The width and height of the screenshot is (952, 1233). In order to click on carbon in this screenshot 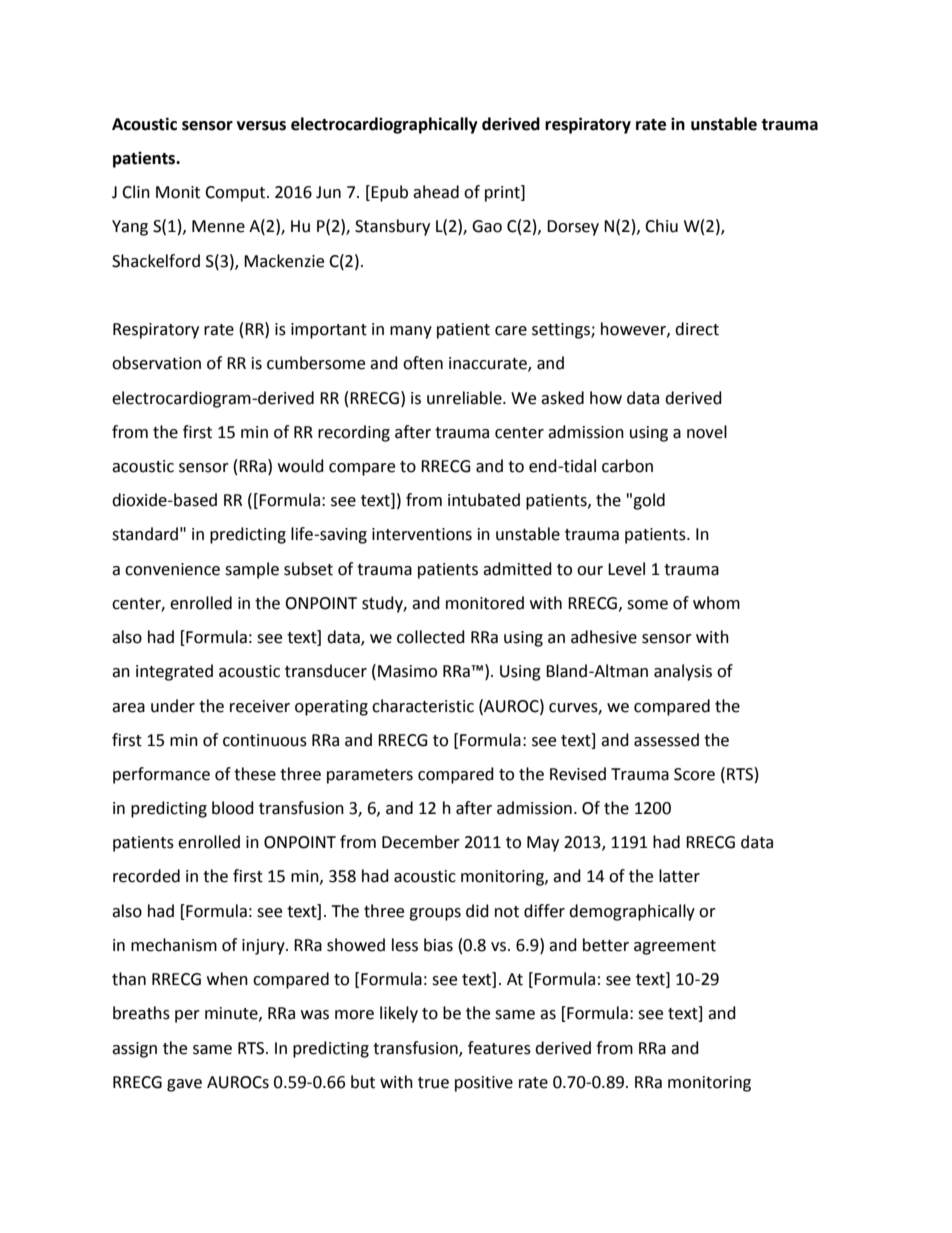, I will do `click(627, 466)`.
